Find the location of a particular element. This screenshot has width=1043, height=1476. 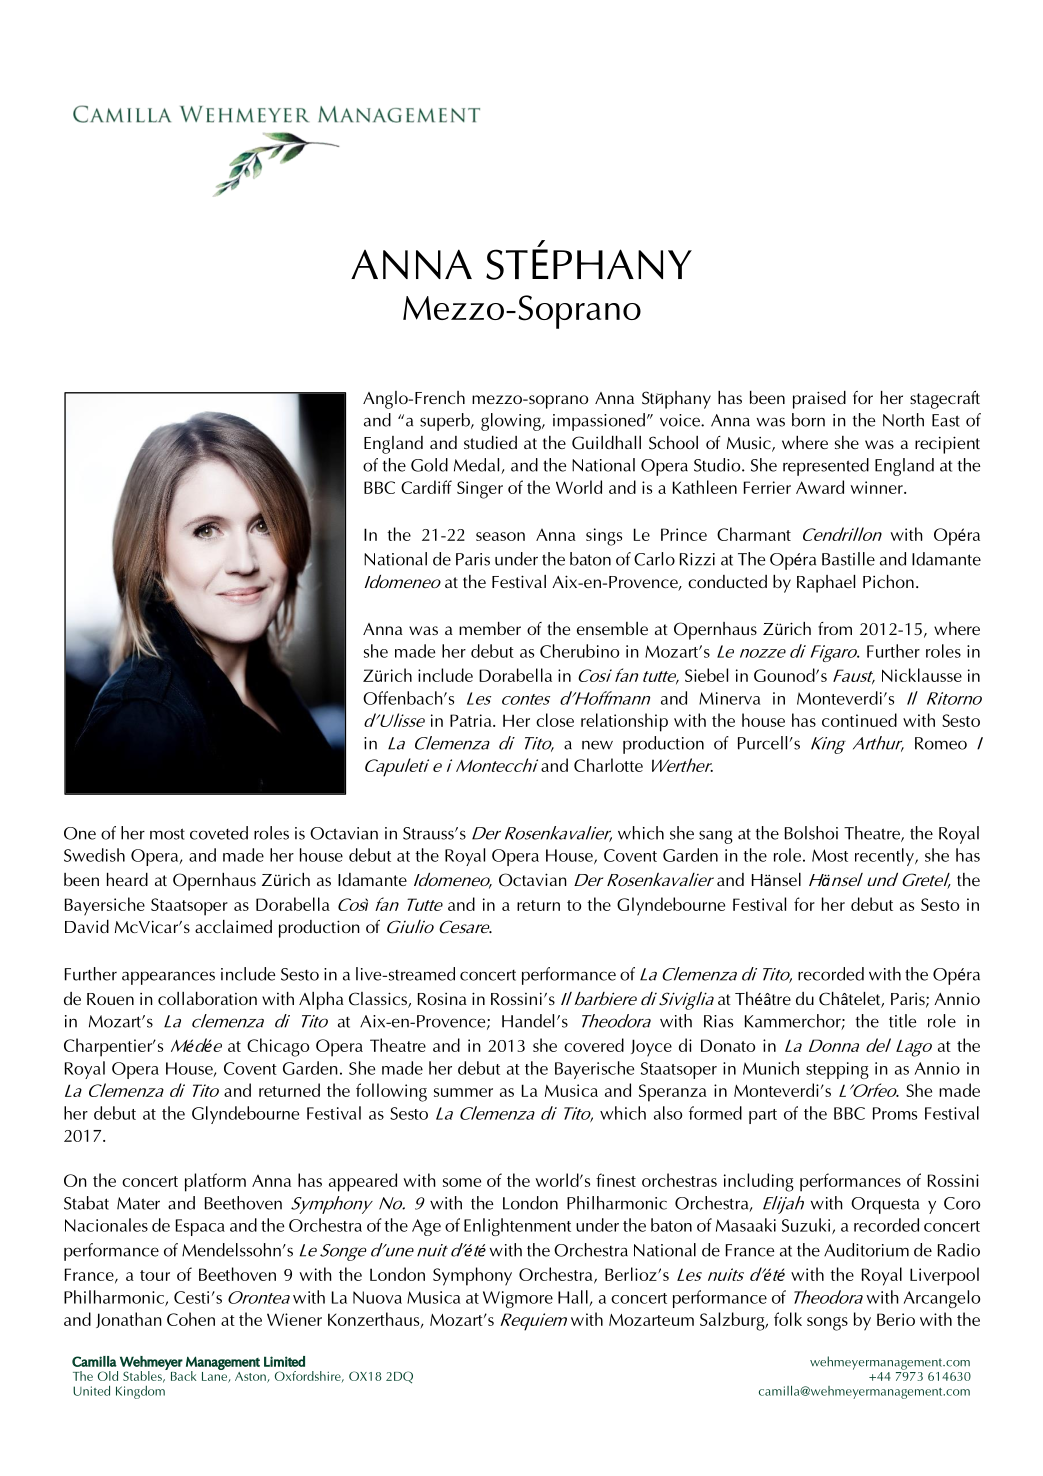

from is located at coordinates (835, 628).
